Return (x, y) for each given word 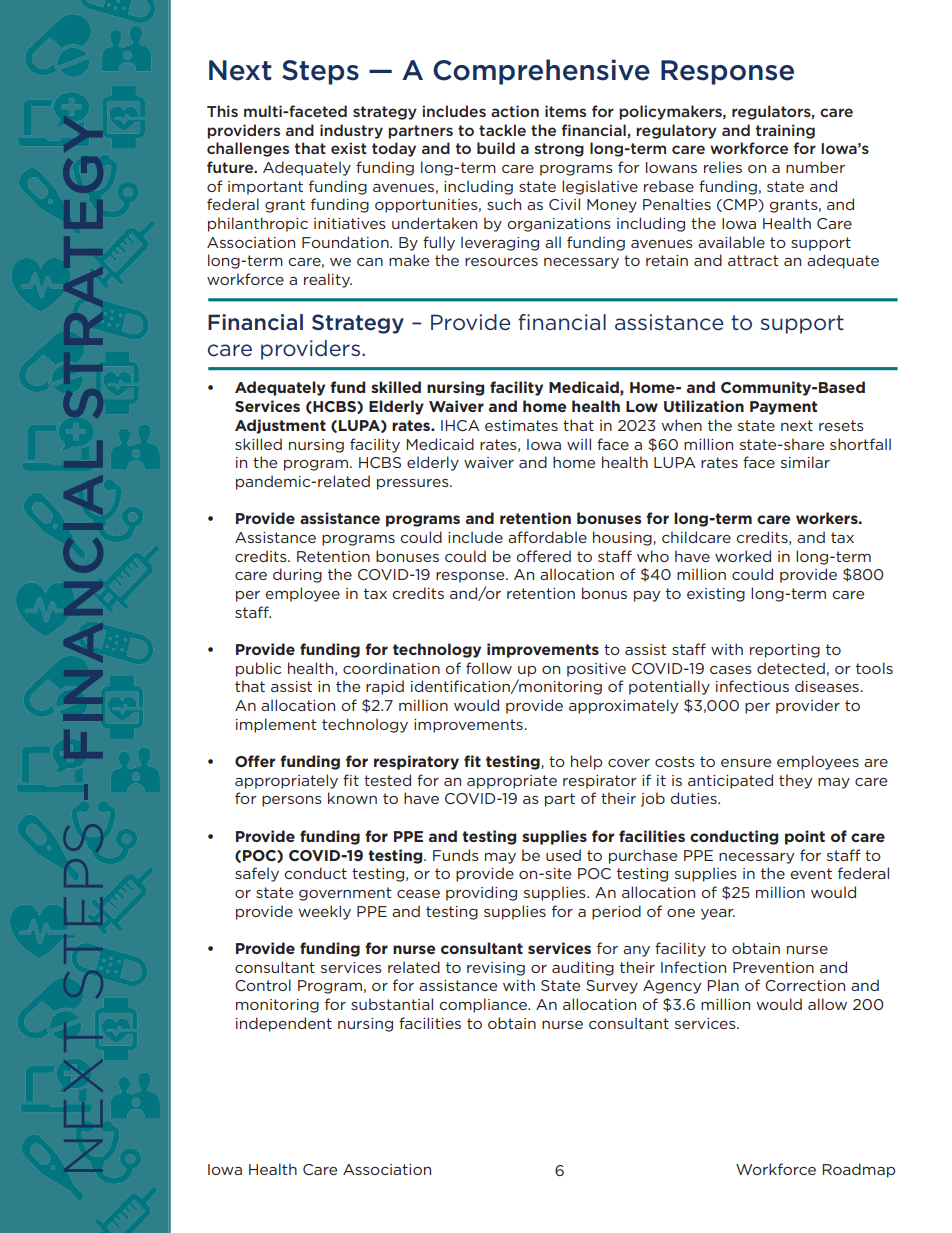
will (579, 444)
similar (805, 462)
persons (292, 801)
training (785, 131)
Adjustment (280, 426)
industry (351, 131)
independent (284, 1024)
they (795, 781)
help (586, 762)
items (565, 111)
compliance (484, 1005)
